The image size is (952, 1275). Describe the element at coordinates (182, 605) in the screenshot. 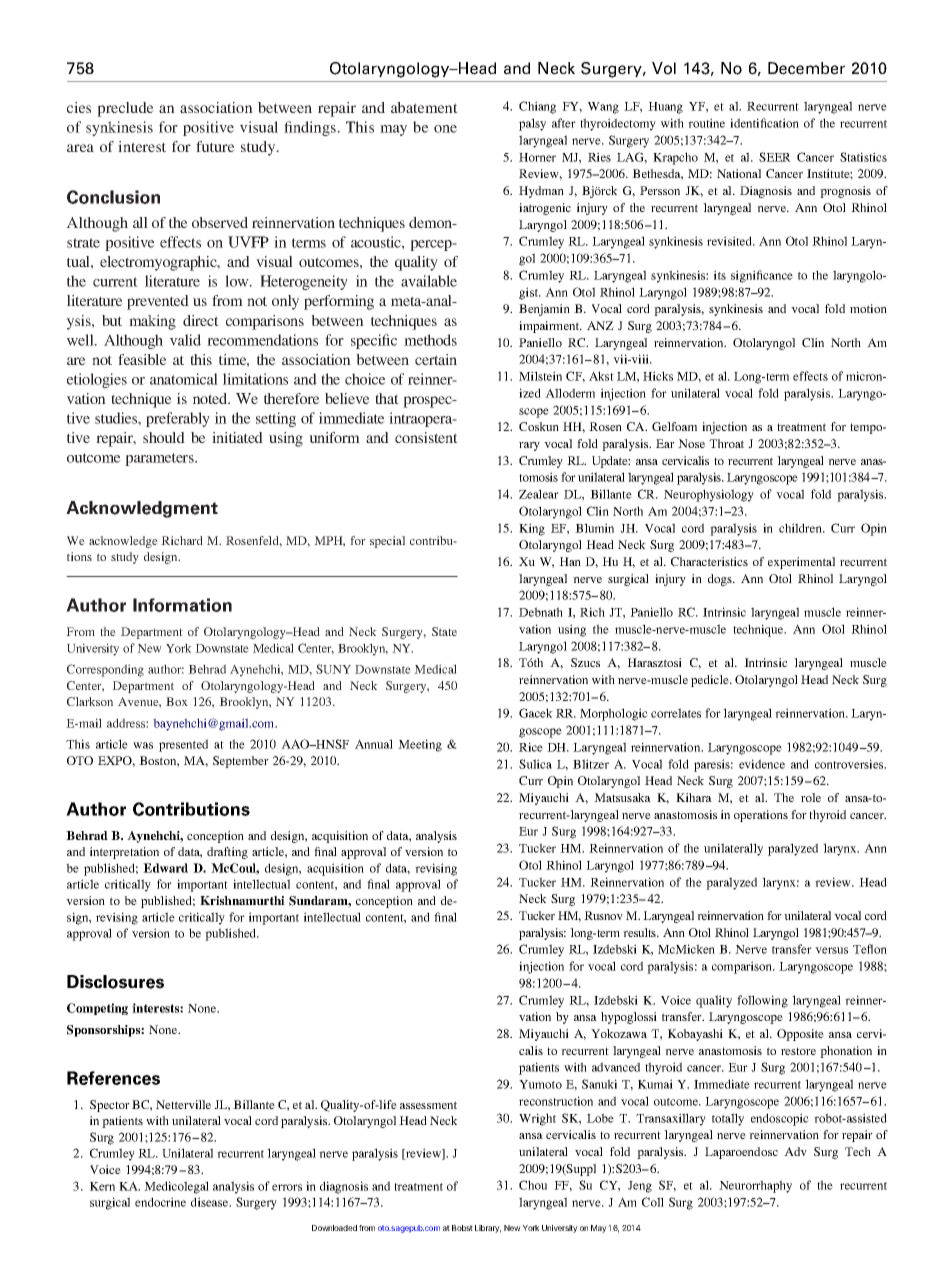

I see `Information` at that location.
